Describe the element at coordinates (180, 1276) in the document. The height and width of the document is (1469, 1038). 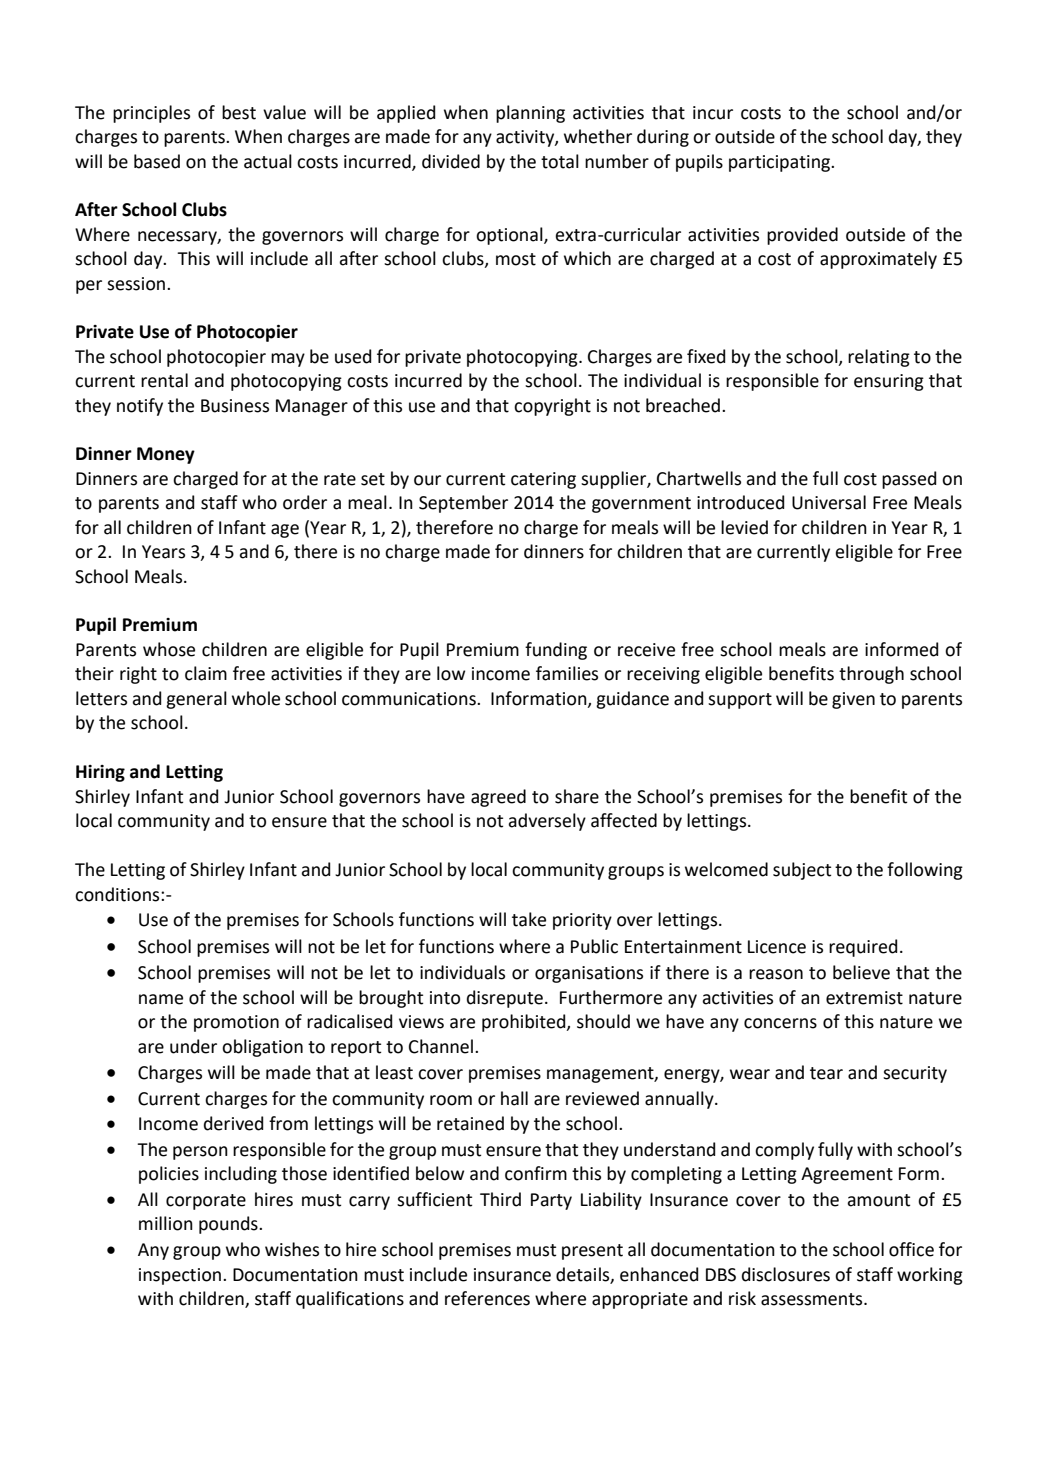
I see `inspection` at that location.
